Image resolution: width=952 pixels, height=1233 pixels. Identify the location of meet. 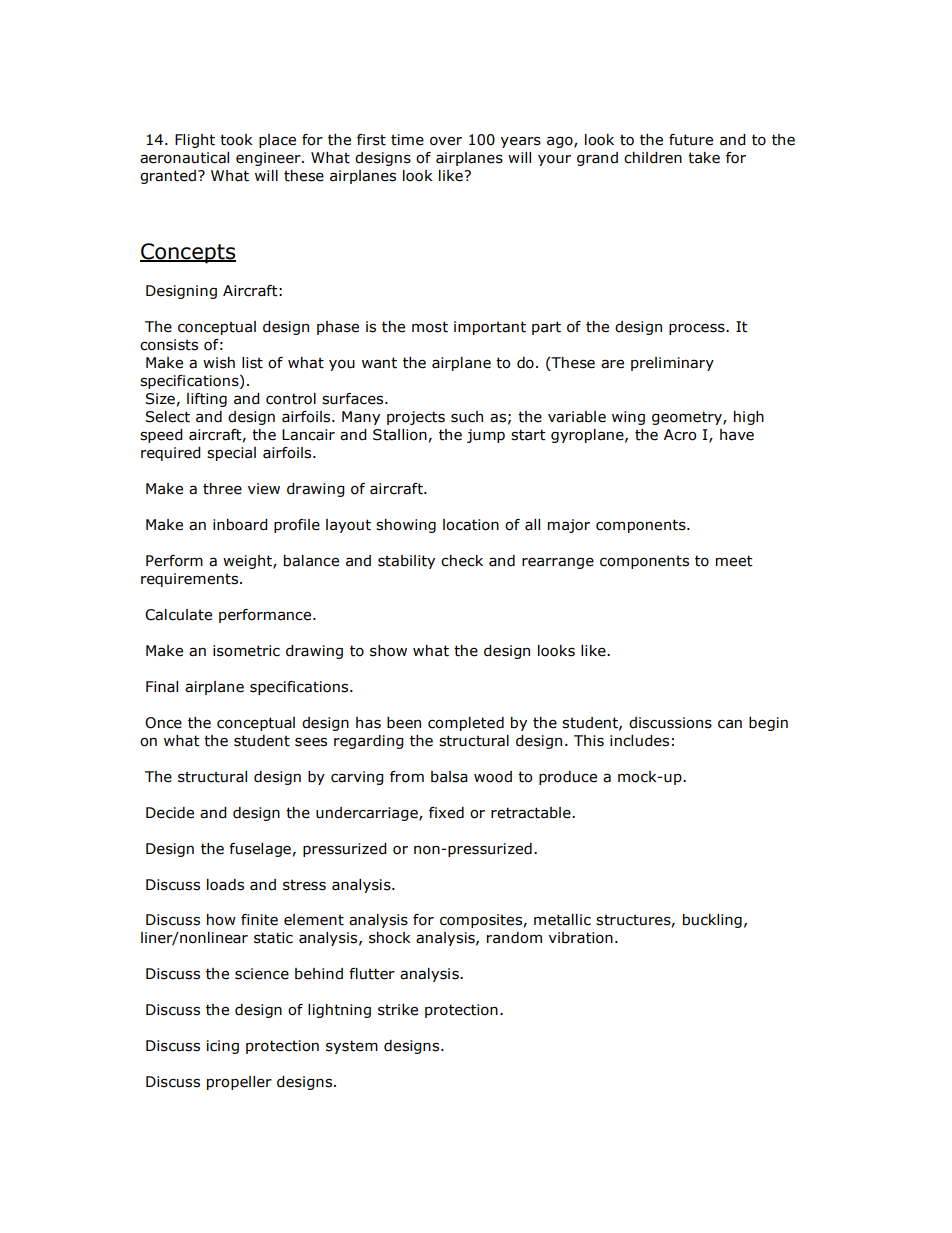
(734, 561).
